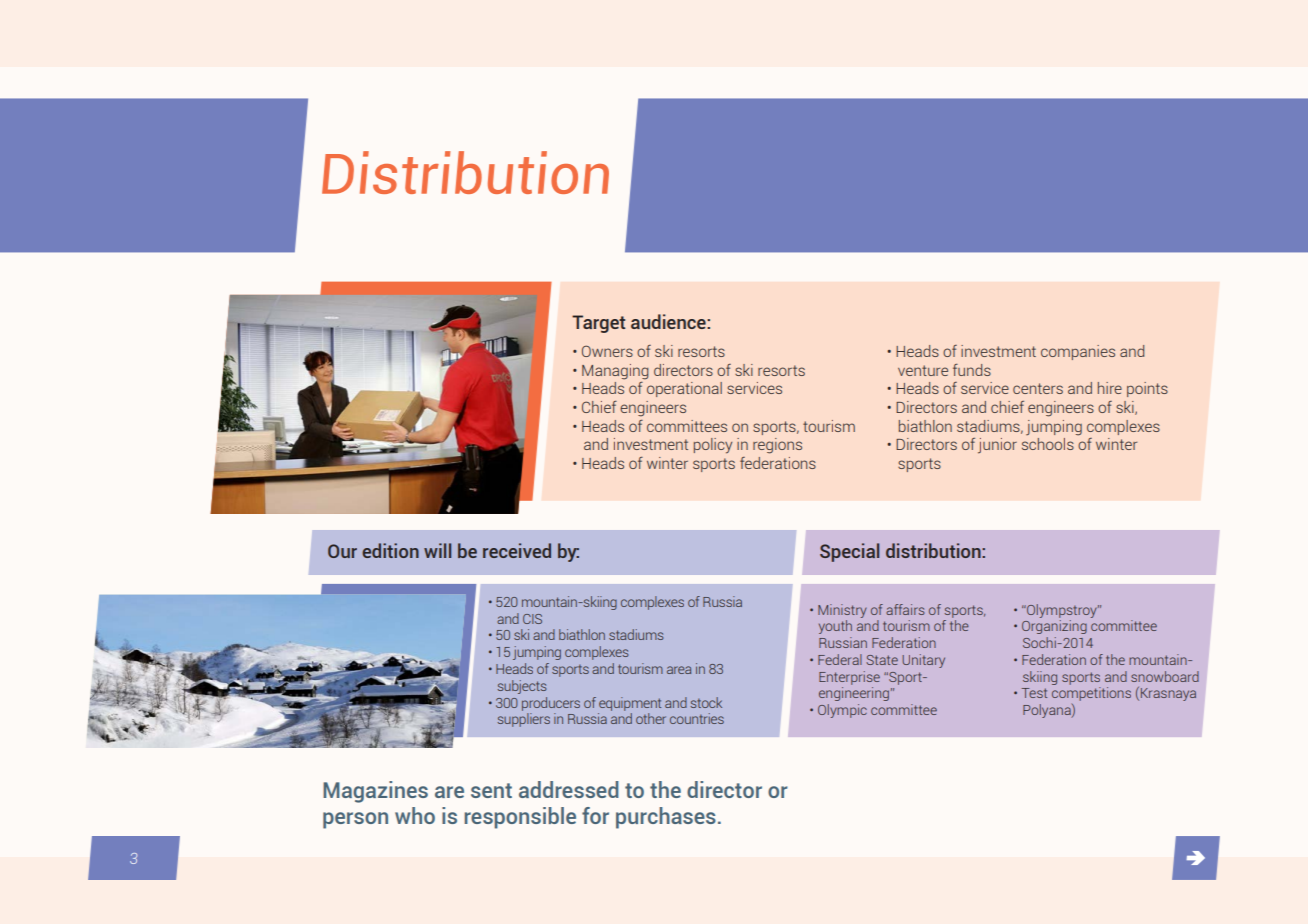 Image resolution: width=1308 pixels, height=924 pixels. Describe the element at coordinates (437, 550) in the screenshot. I see `will` at that location.
